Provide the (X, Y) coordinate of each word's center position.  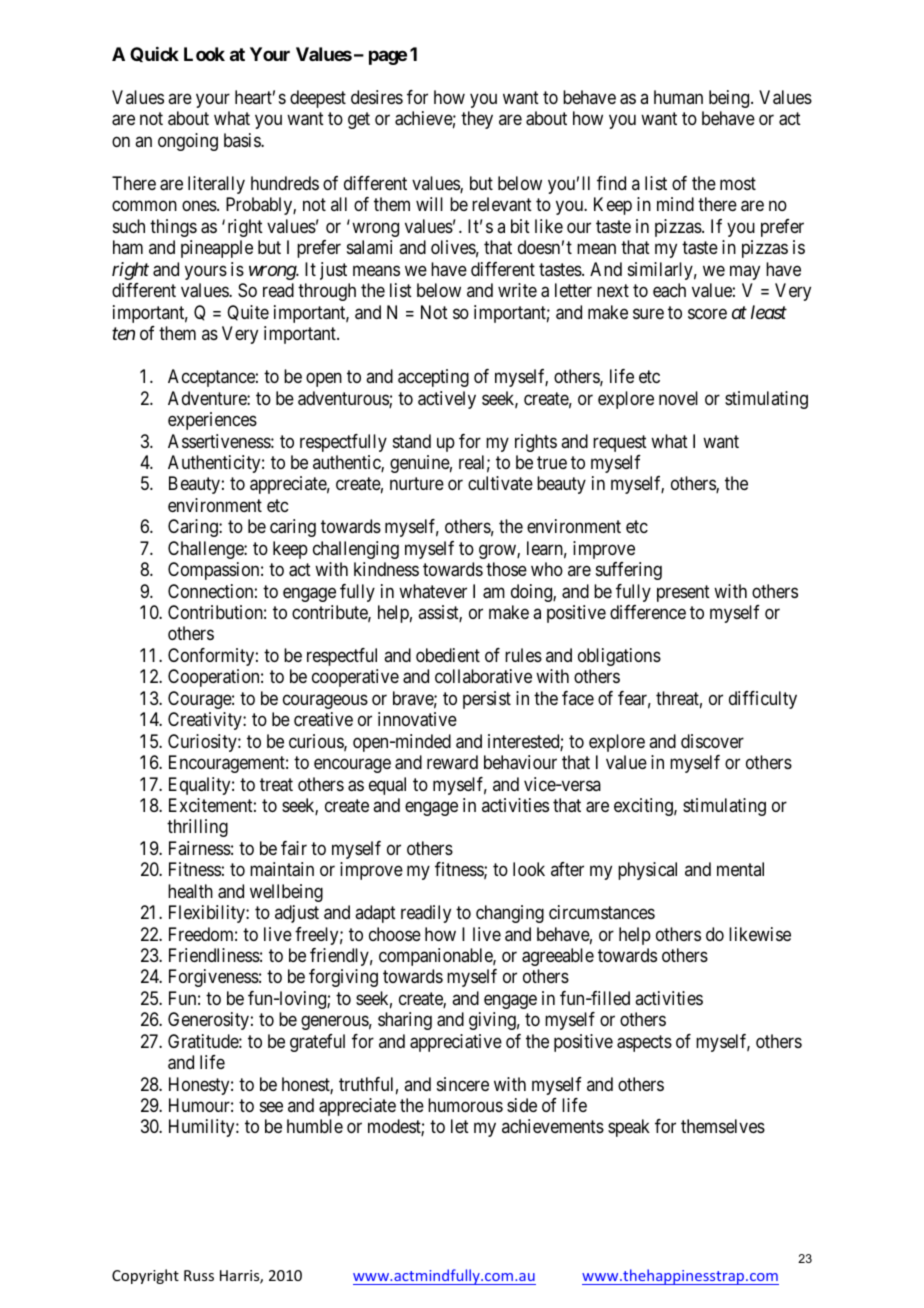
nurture (417, 484)
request (620, 443)
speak (629, 1128)
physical (647, 871)
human (678, 97)
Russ (199, 1275)
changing (510, 914)
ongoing (188, 142)
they (477, 120)
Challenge (206, 550)
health (190, 891)
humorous (465, 1105)
